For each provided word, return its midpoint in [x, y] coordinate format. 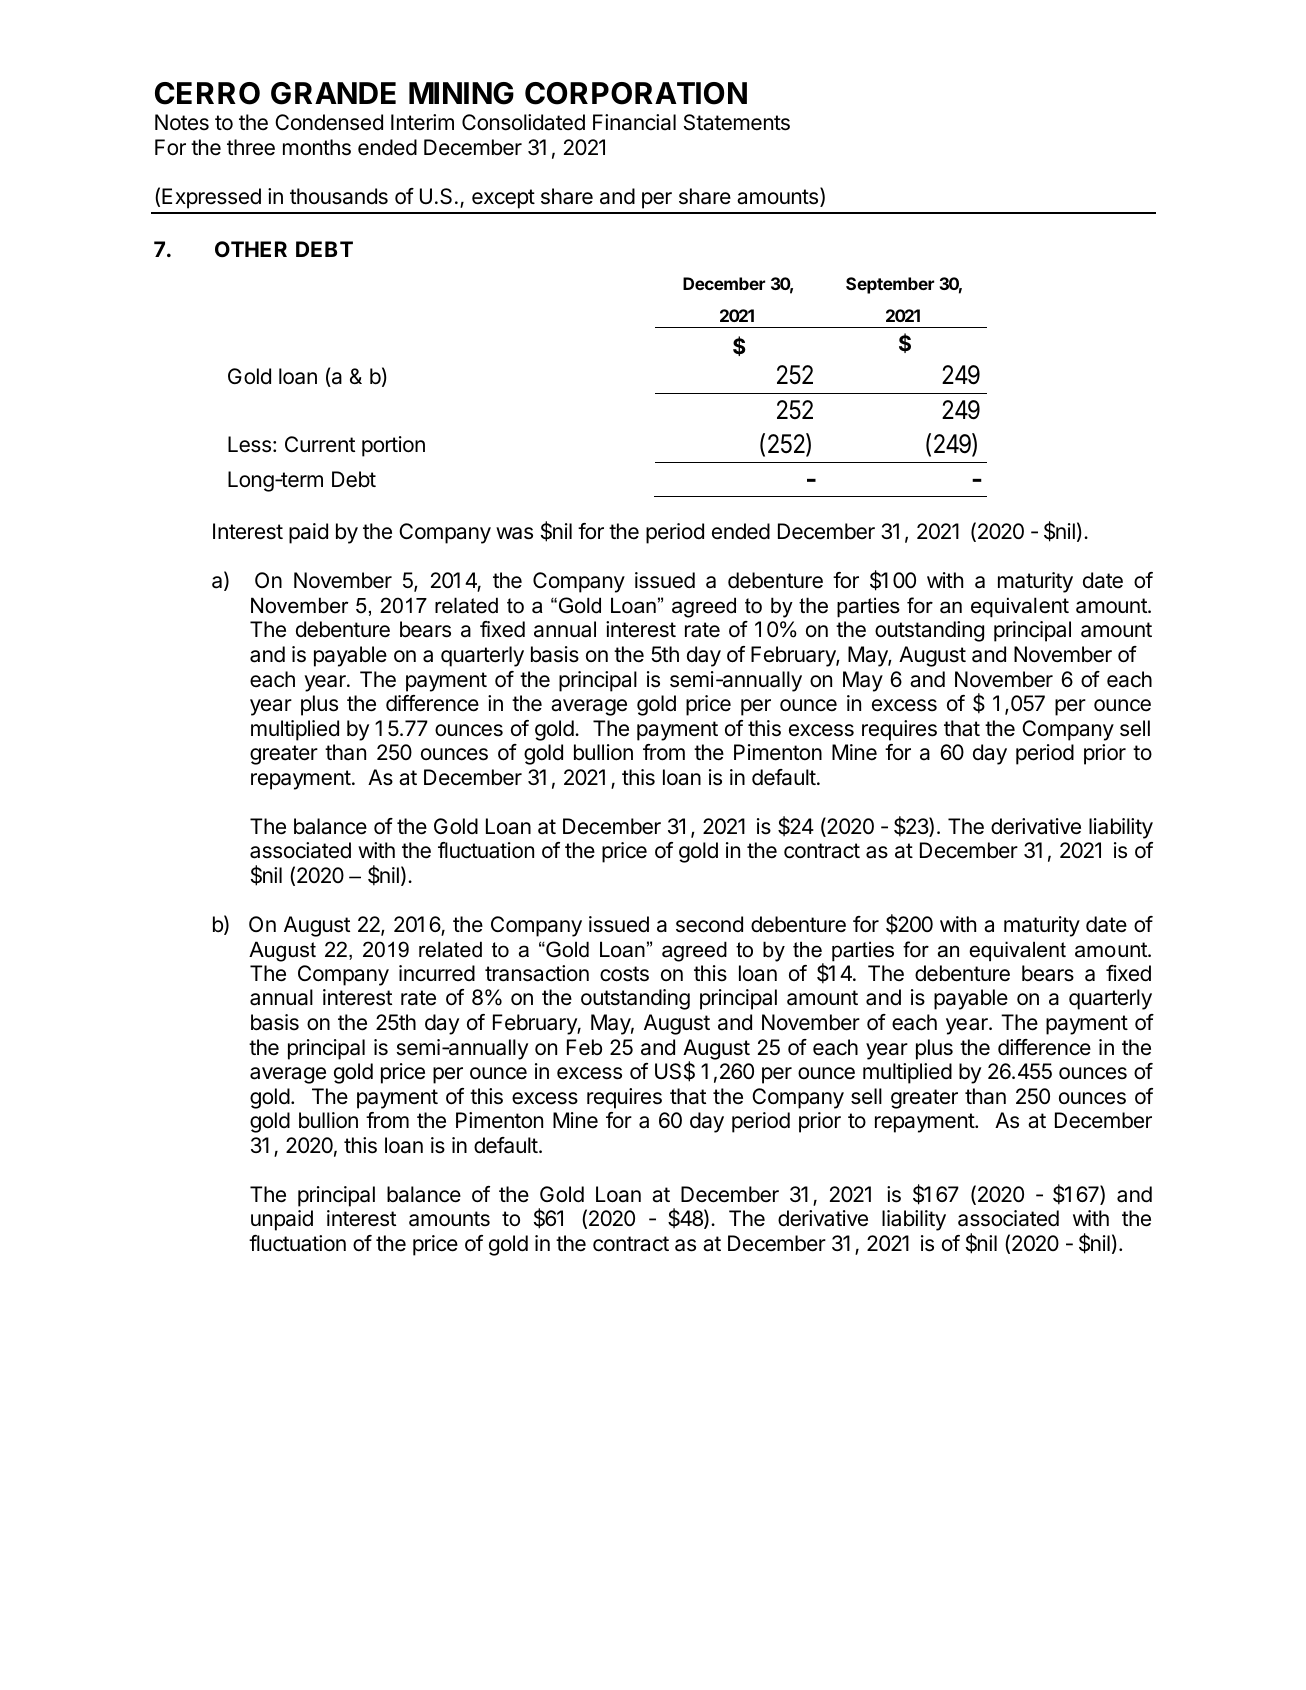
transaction [537, 973]
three [251, 147]
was [514, 533]
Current [320, 444]
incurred [437, 973]
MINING [461, 93]
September [890, 285]
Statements [737, 122]
